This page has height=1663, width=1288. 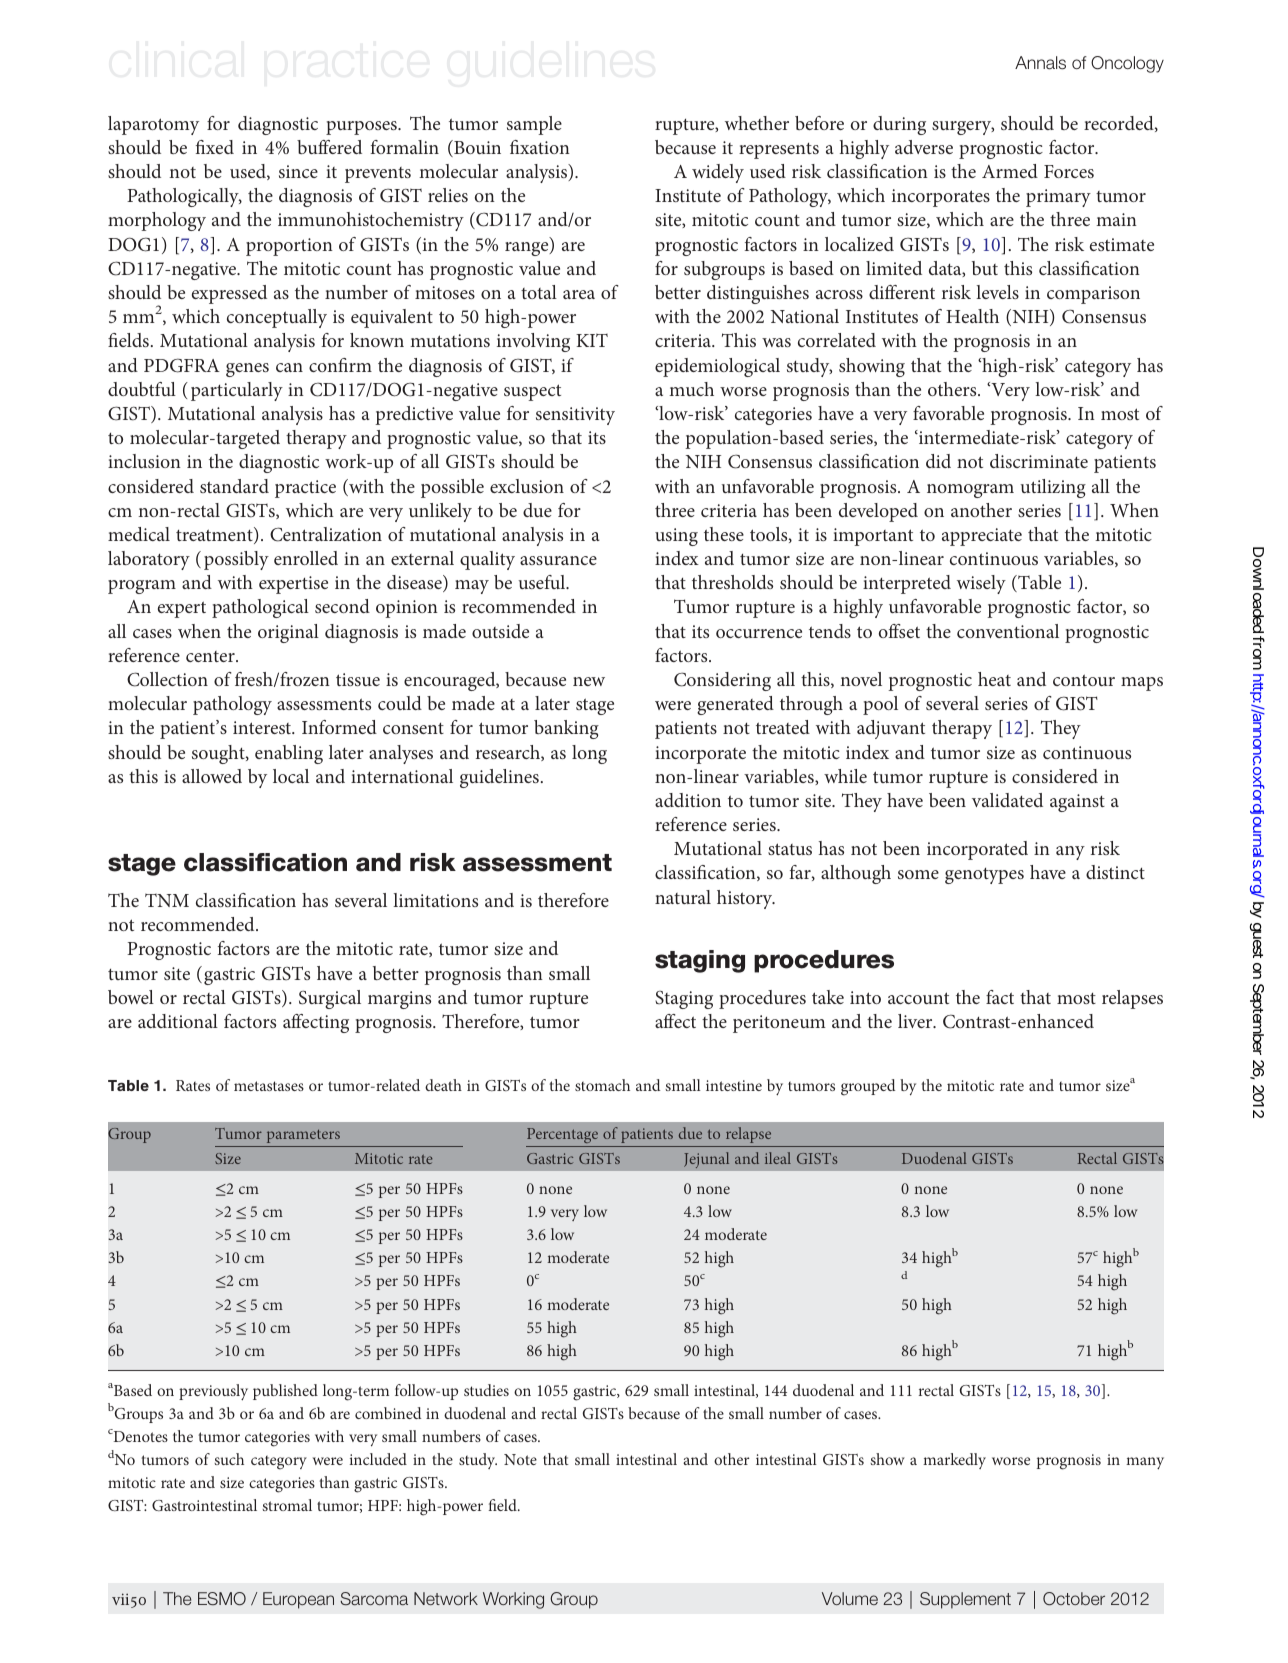 I want to click on discriminate, so click(x=1039, y=461).
